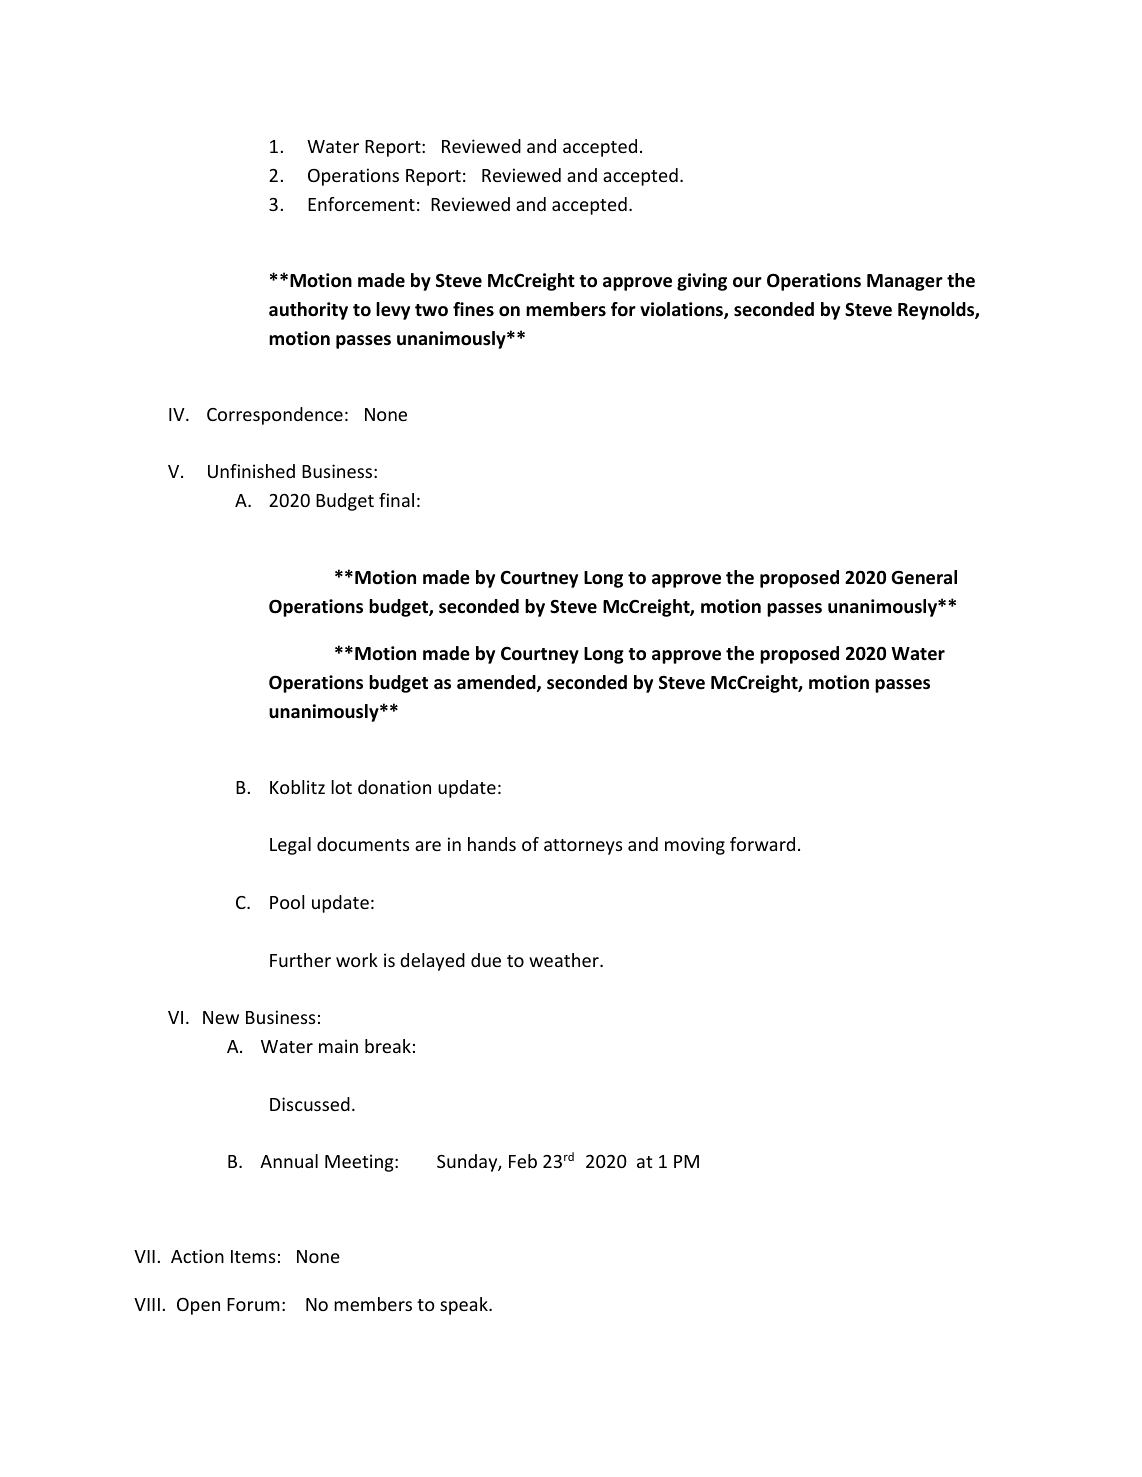 The width and height of the page is (1142, 1477). Describe the element at coordinates (905, 282) in the page. I see `Manager` at that location.
